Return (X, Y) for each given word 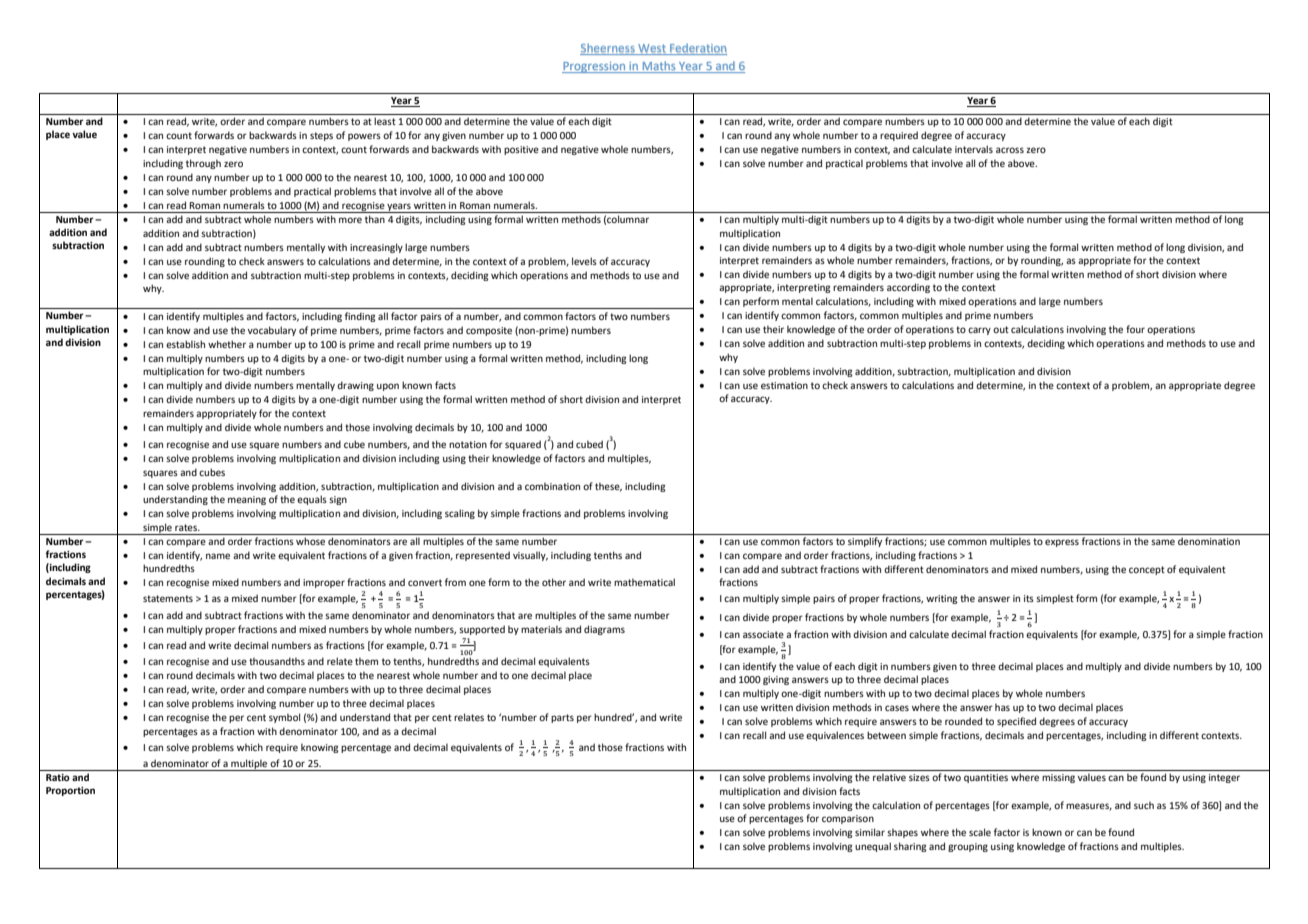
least (385, 121)
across (1010, 150)
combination (552, 486)
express (1062, 543)
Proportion (70, 791)
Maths (659, 67)
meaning (247, 500)
